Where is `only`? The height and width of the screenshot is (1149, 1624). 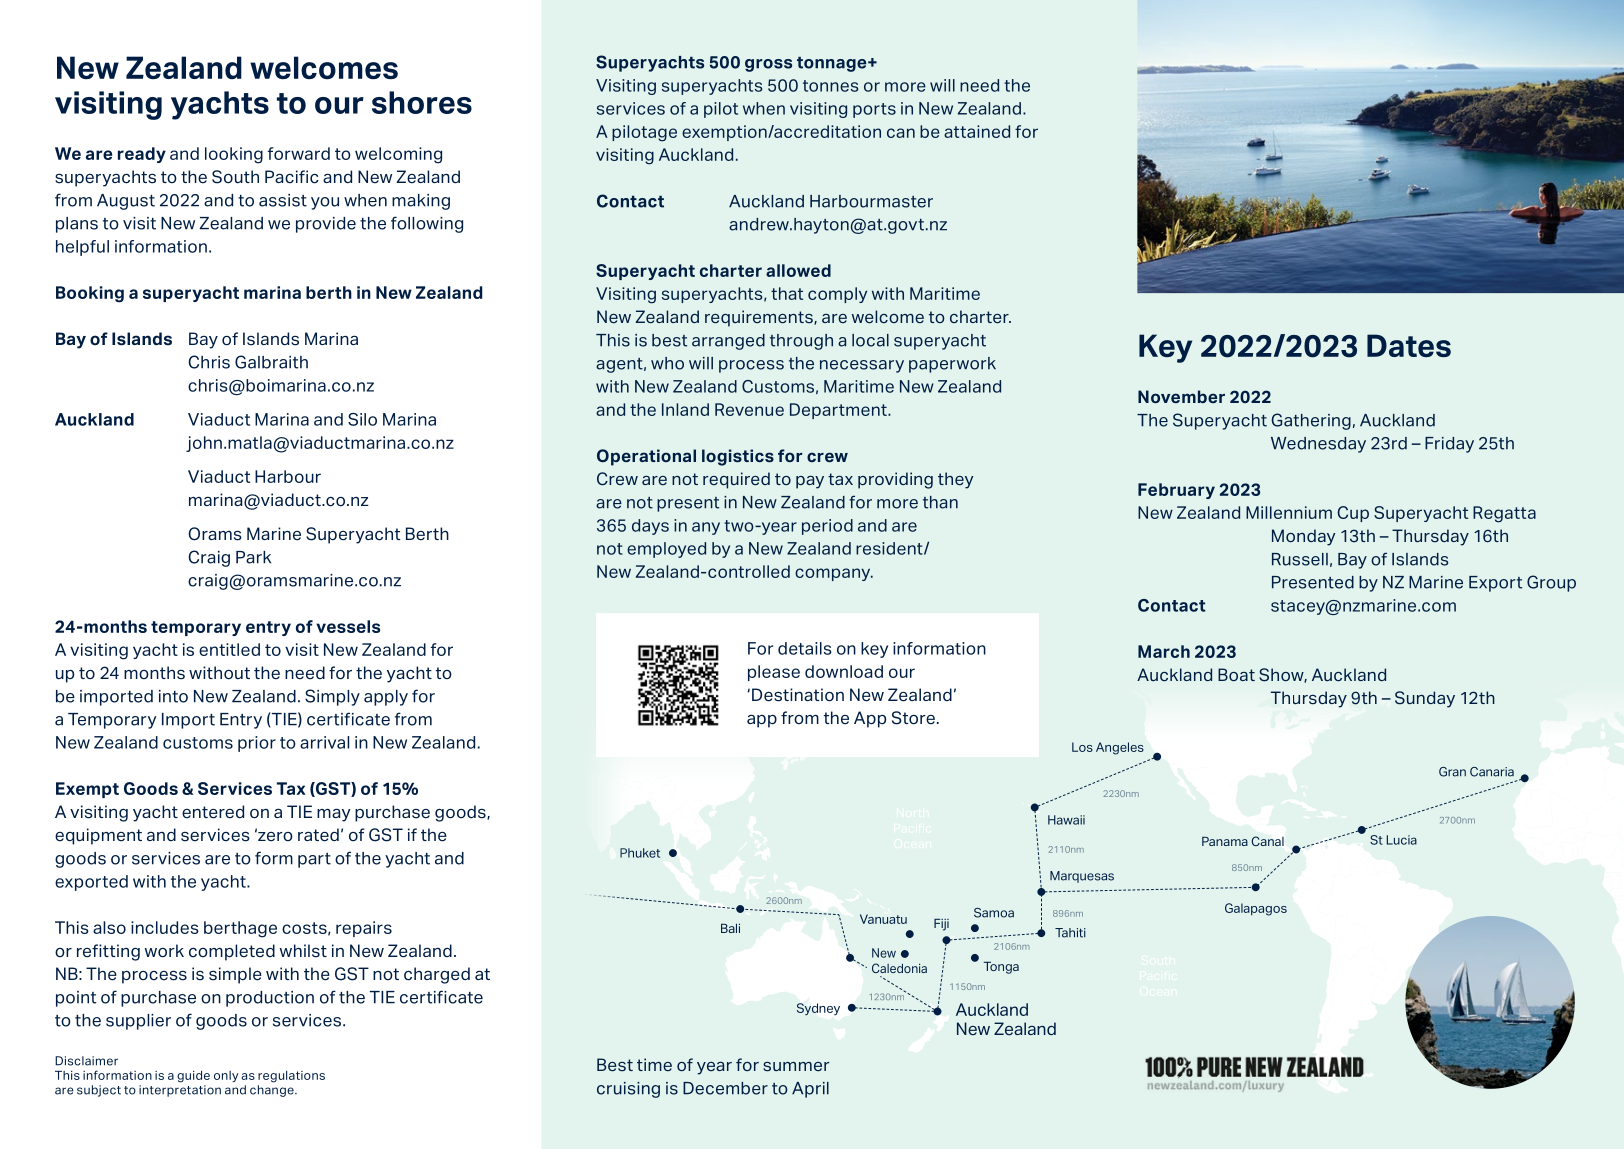
only is located at coordinates (226, 1076).
